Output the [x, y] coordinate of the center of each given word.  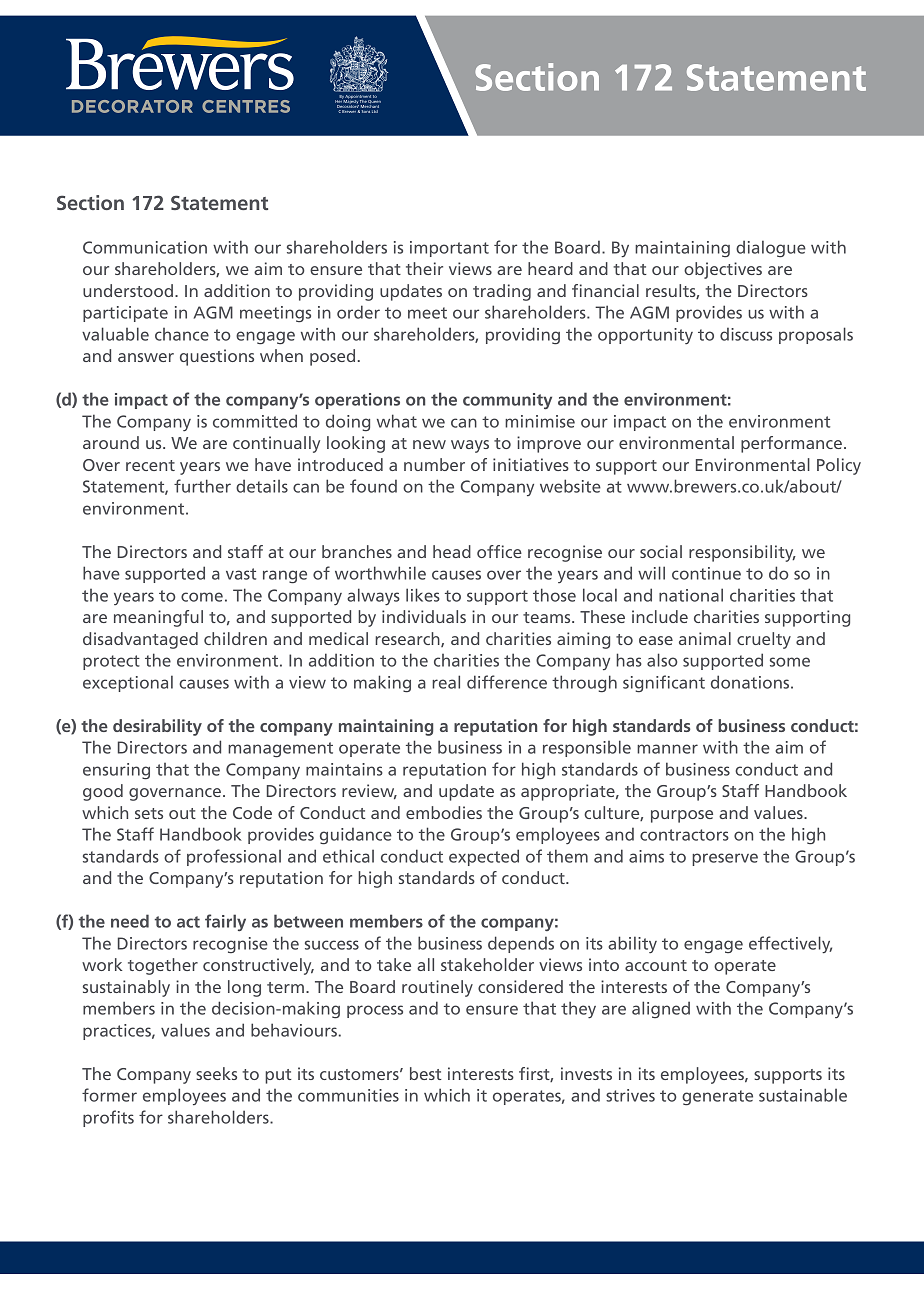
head [452, 551]
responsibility [742, 553]
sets [149, 813]
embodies [444, 812]
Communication [145, 247]
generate [717, 1098]
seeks [216, 1073]
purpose [682, 816]
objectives [723, 270]
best [426, 1073]
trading [502, 292]
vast [241, 574]
